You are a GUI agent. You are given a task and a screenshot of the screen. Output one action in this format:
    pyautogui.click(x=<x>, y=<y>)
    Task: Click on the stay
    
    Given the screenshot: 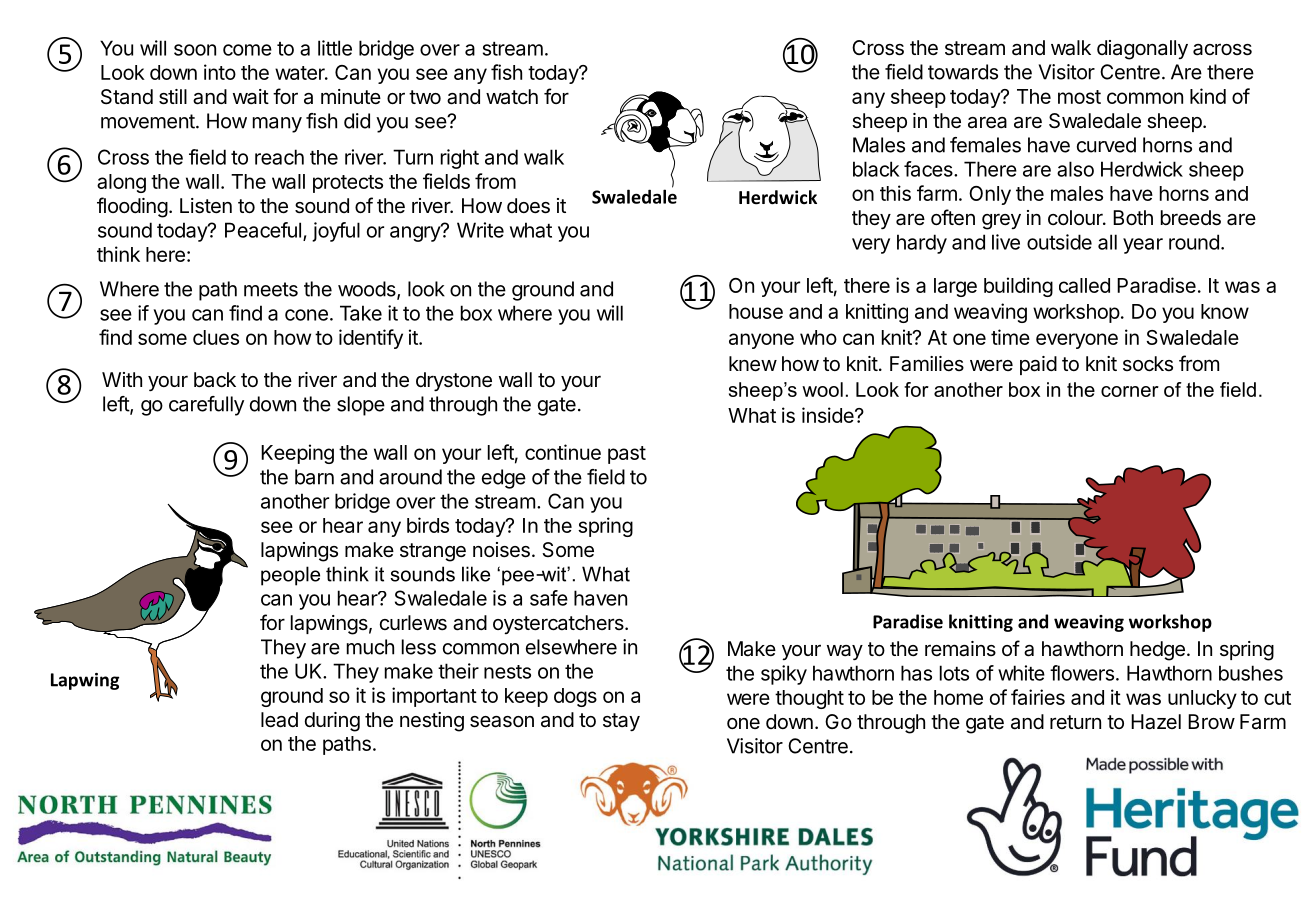 What is the action you would take?
    pyautogui.click(x=621, y=722)
